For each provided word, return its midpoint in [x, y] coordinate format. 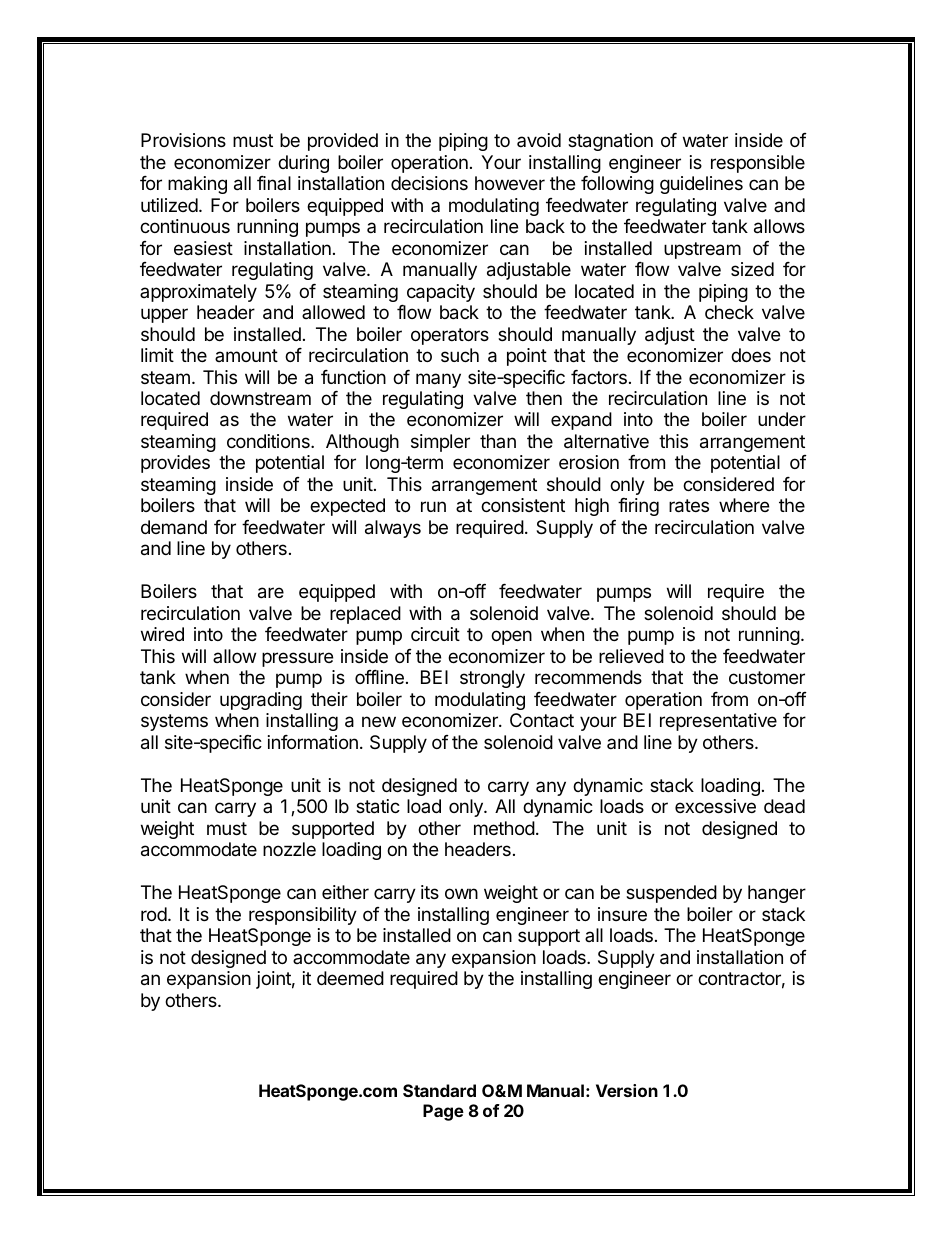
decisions [429, 183]
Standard [439, 1090]
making [197, 185]
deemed [350, 978]
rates [689, 506]
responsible [758, 164]
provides [175, 464]
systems [174, 722]
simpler [440, 443]
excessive [715, 806]
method [504, 828]
